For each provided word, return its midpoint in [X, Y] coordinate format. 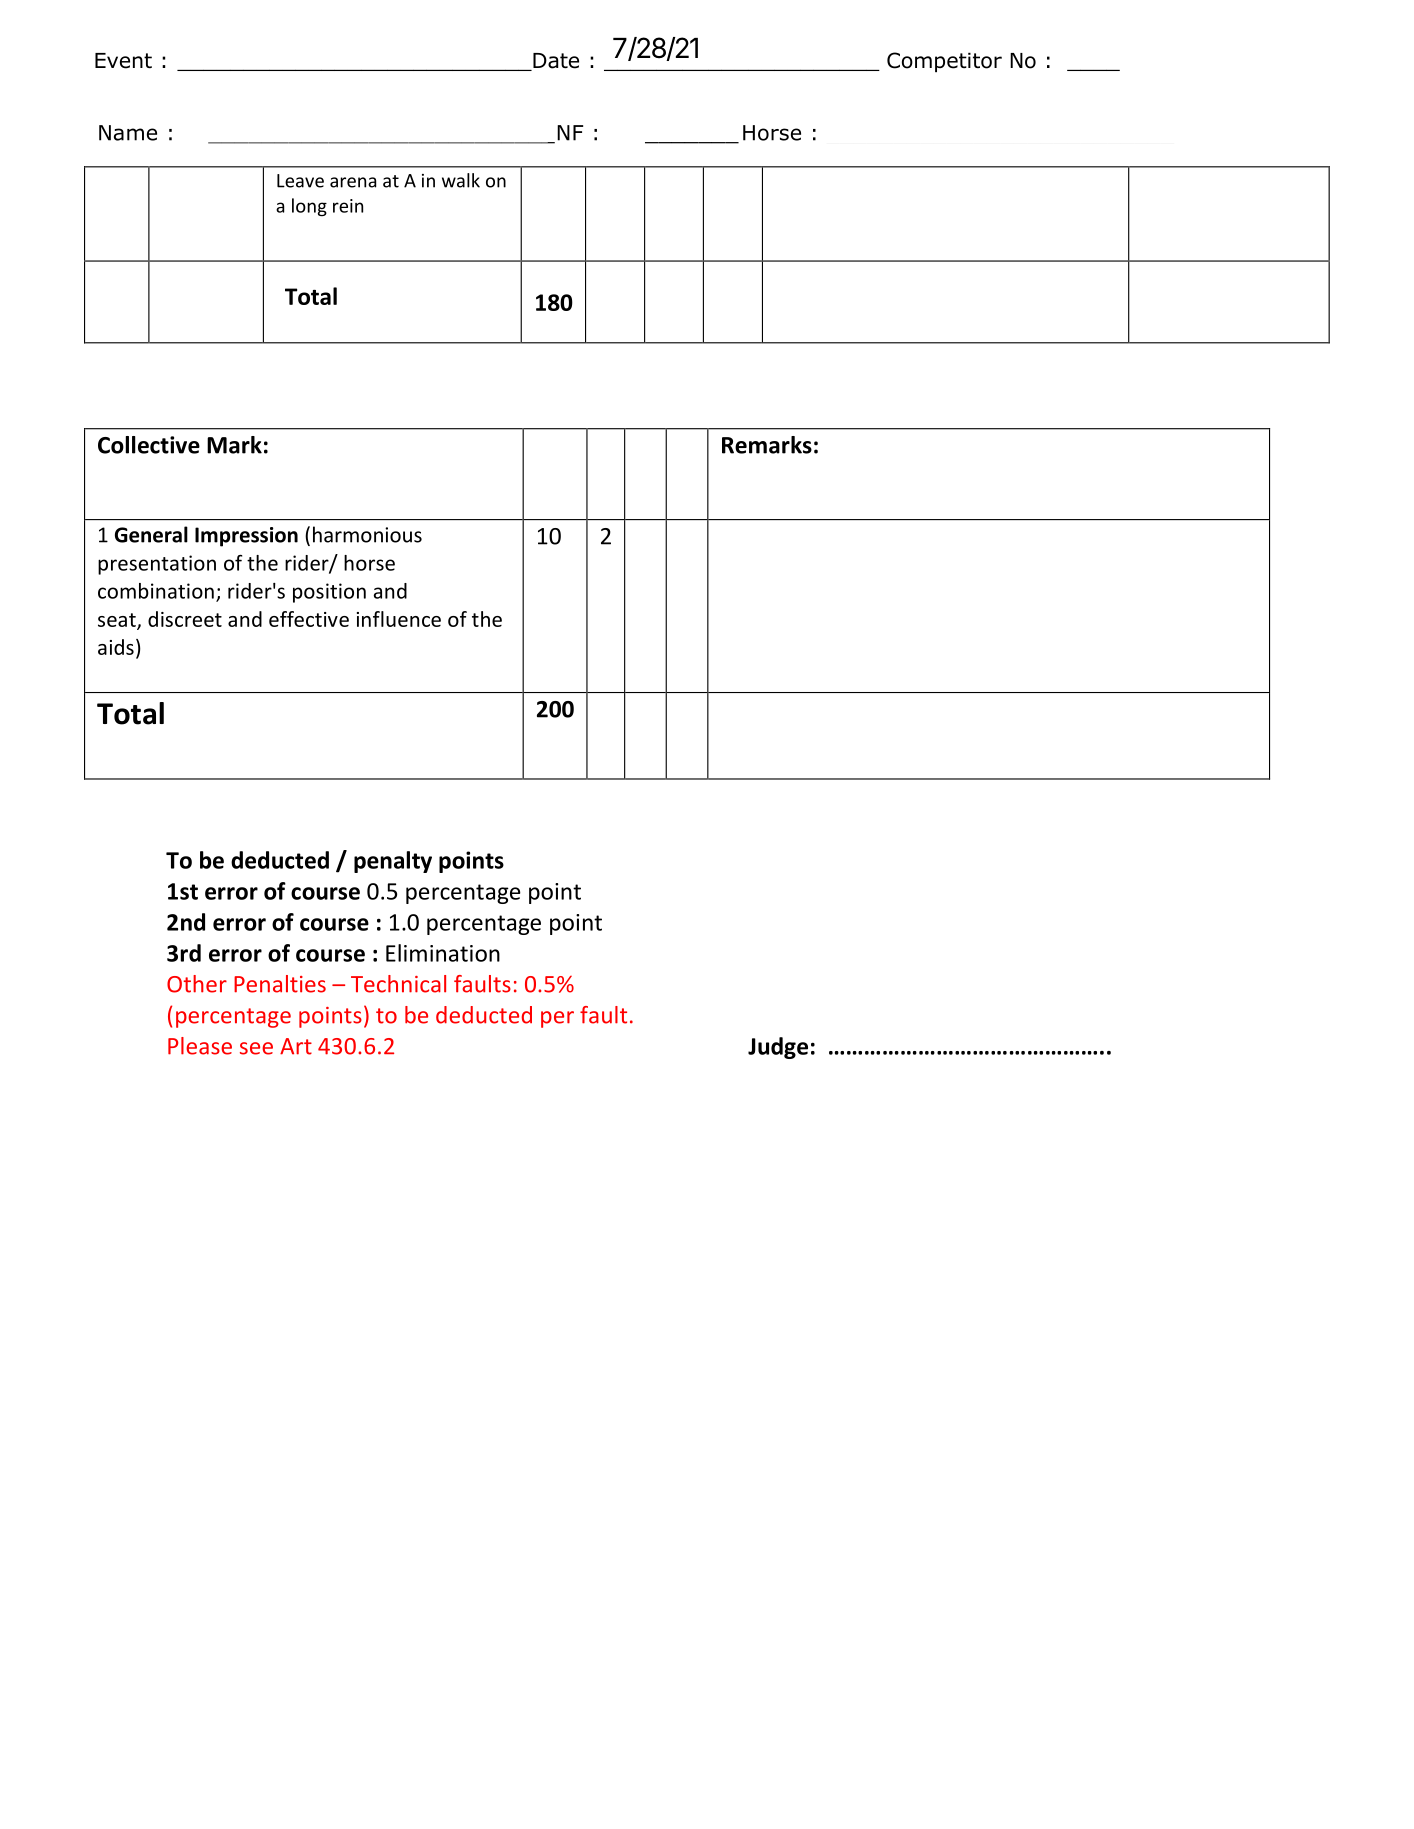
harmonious [367, 534]
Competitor [944, 62]
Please [200, 1046]
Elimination [443, 953]
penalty [393, 862]
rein [348, 206]
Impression [246, 537]
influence [399, 619]
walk [461, 180]
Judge [778, 1048]
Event [123, 61]
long [309, 207]
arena [353, 182]
